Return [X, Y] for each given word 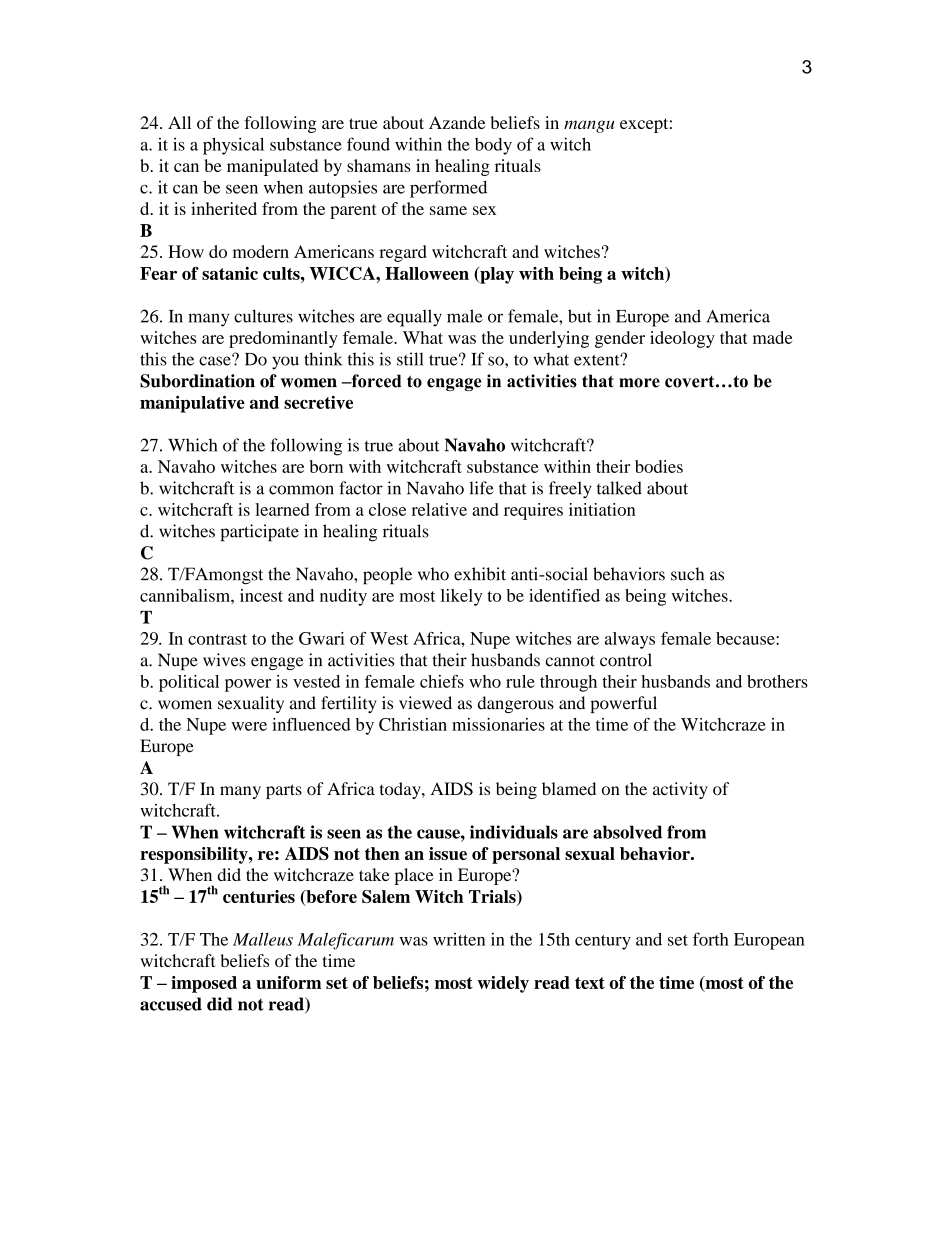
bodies [659, 466]
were [249, 726]
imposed [204, 984]
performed [448, 189]
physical [233, 146]
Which [192, 445]
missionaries [498, 724]
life [481, 488]
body [493, 146]
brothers [777, 681]
